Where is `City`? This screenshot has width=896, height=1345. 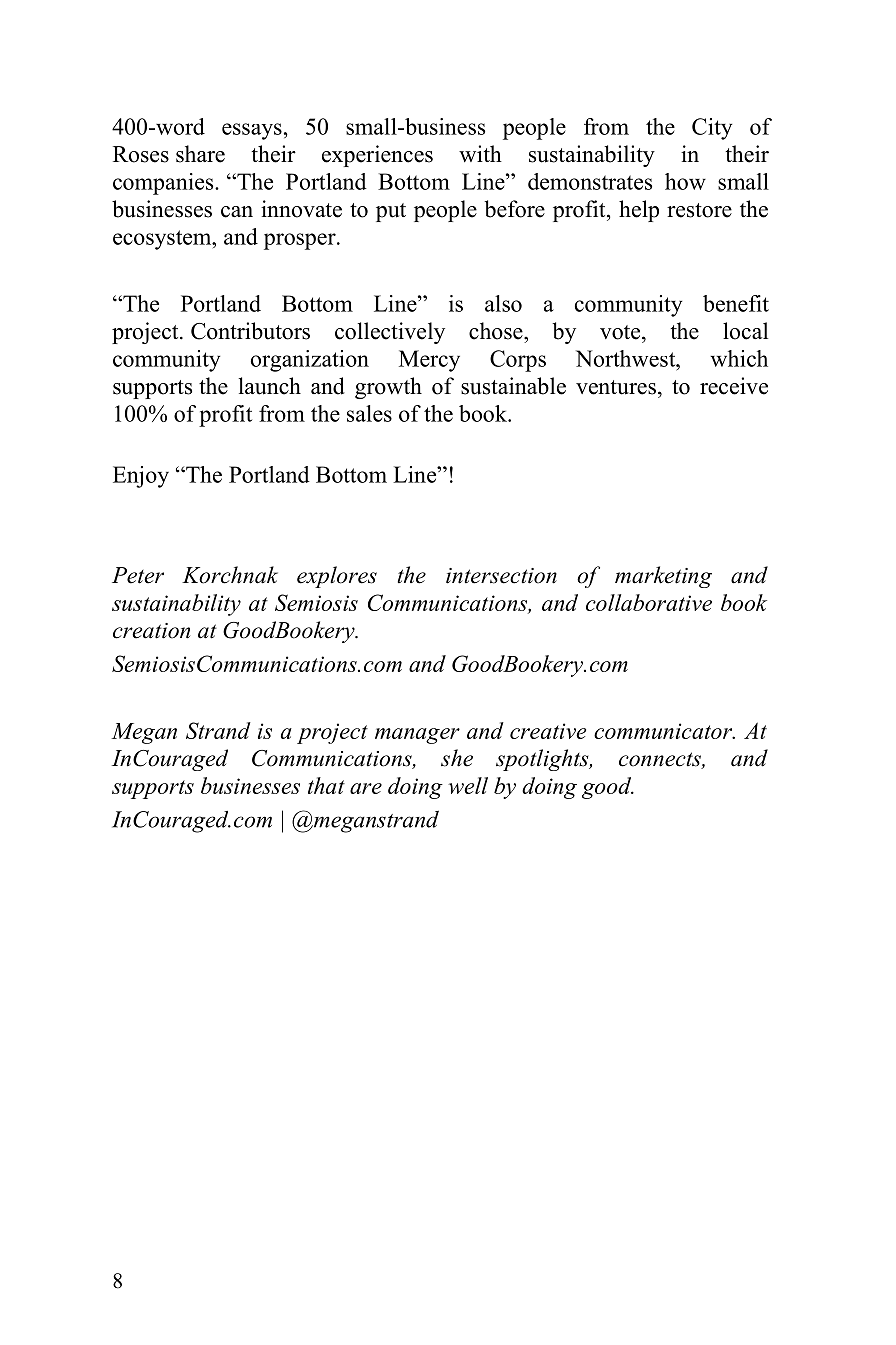 City is located at coordinates (712, 129).
